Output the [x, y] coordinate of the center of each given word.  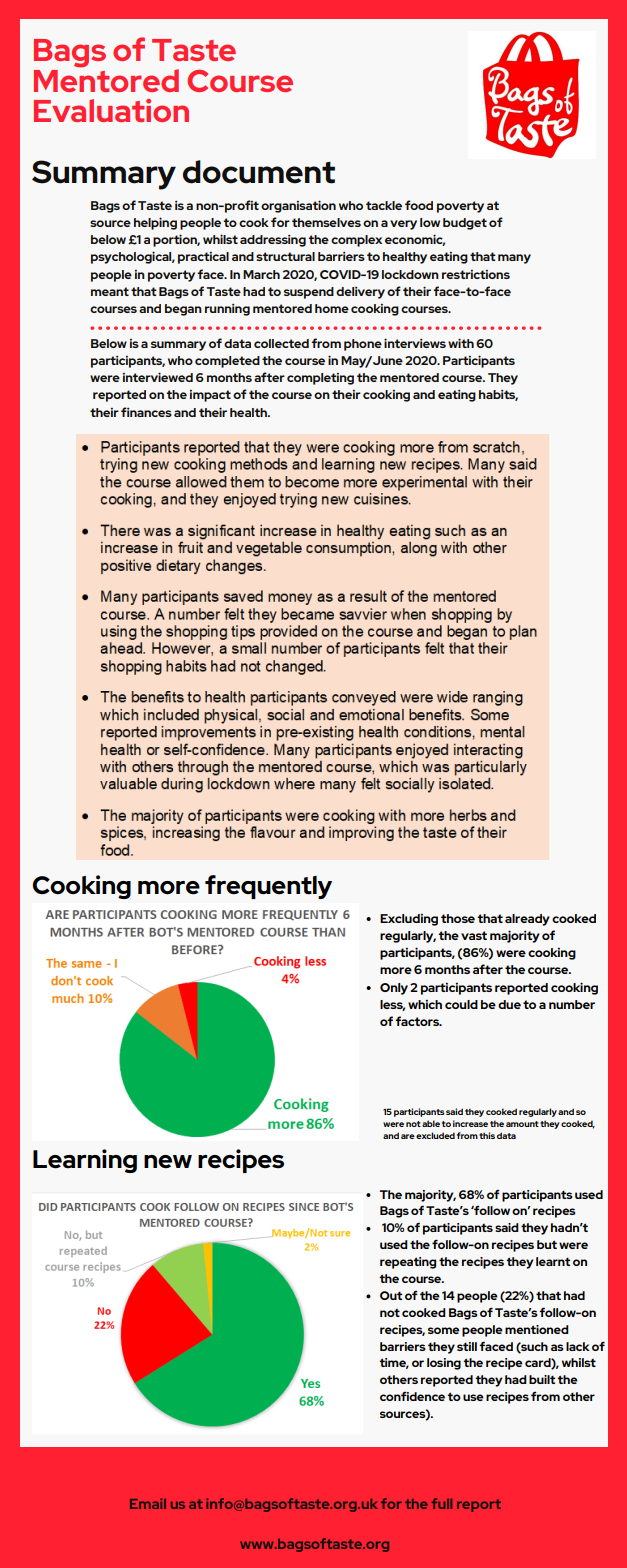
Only [394, 989]
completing [320, 379]
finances [146, 412]
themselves [326, 222]
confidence [412, 1396]
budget [465, 224]
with [461, 343]
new [168, 1162]
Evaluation [111, 110]
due [509, 1004]
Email [148, 1503]
